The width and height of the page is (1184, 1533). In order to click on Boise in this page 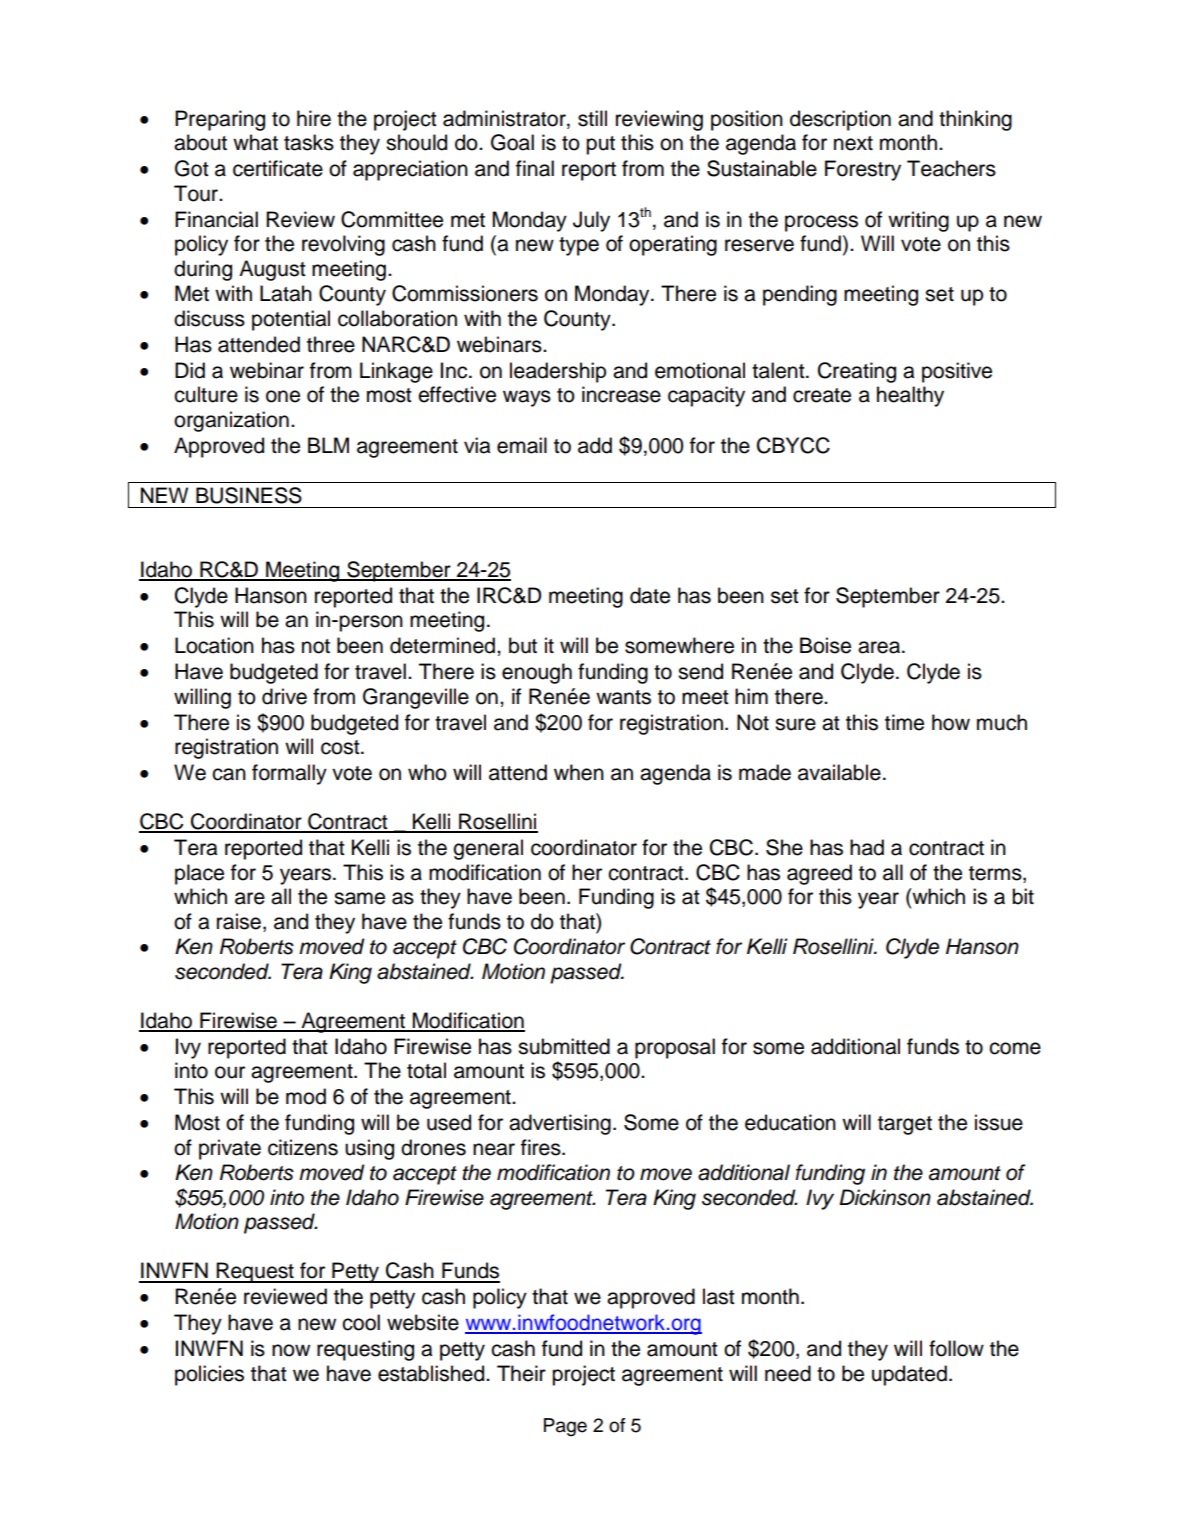, I will do `click(825, 645)`.
